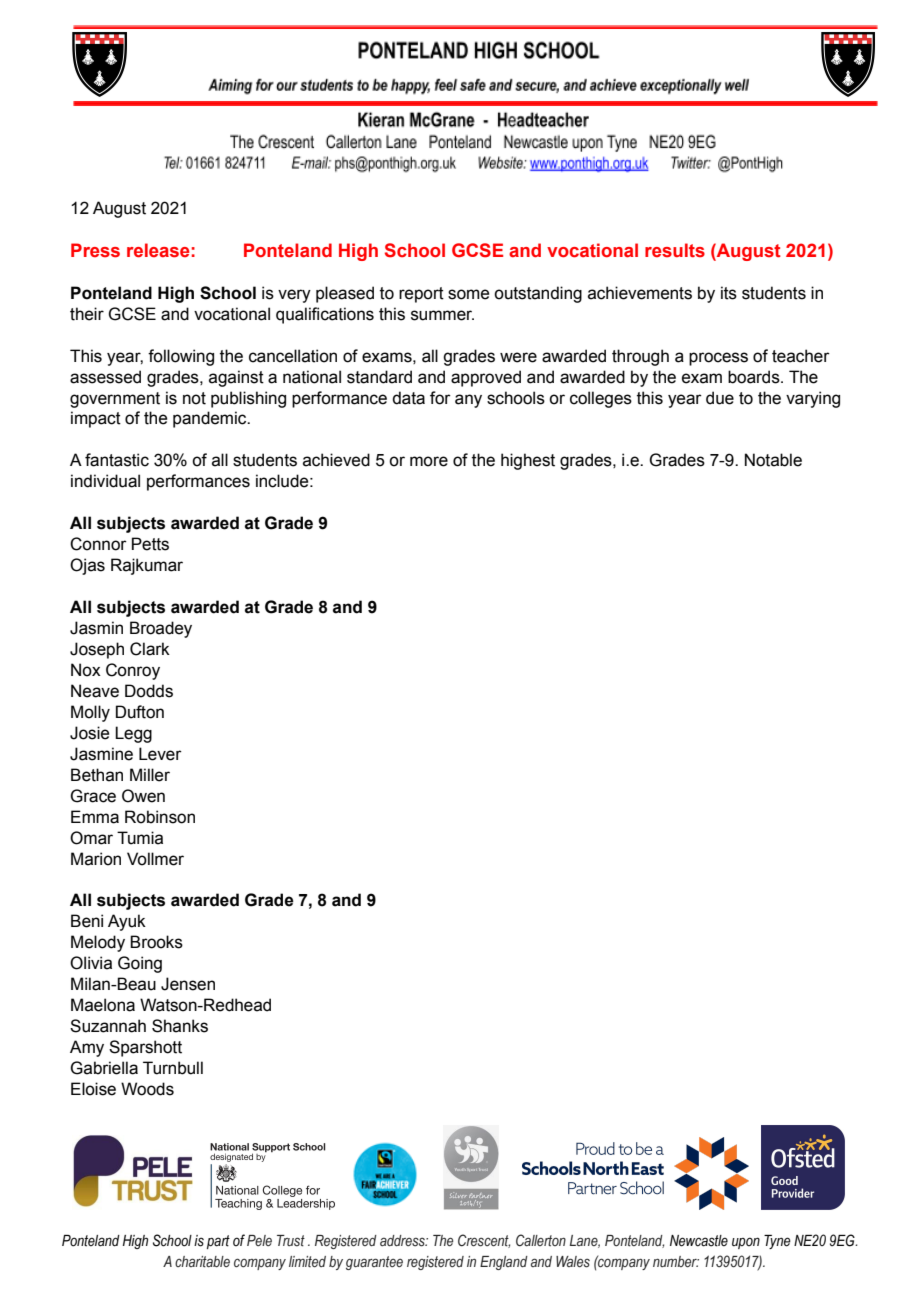 The image size is (924, 1307). Describe the element at coordinates (218, 1242) in the image. I see `part` at that location.
